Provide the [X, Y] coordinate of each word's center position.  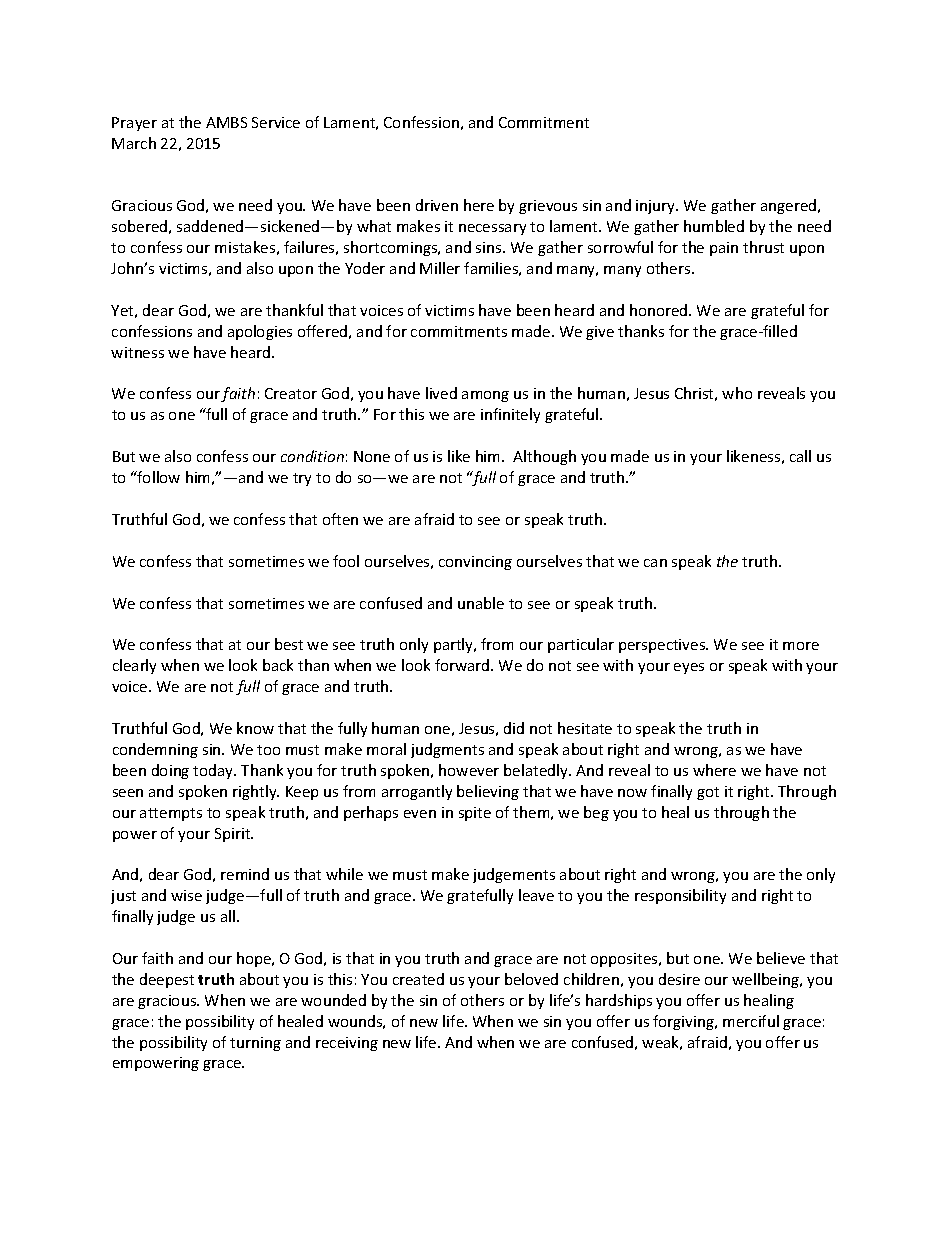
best [289, 644]
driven [437, 205]
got [708, 793]
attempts [171, 814]
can [655, 563]
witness [137, 352]
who [737, 393]
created [418, 979]
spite [475, 814]
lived [441, 393]
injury [657, 207]
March [134, 143]
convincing [475, 563]
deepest [167, 980]
